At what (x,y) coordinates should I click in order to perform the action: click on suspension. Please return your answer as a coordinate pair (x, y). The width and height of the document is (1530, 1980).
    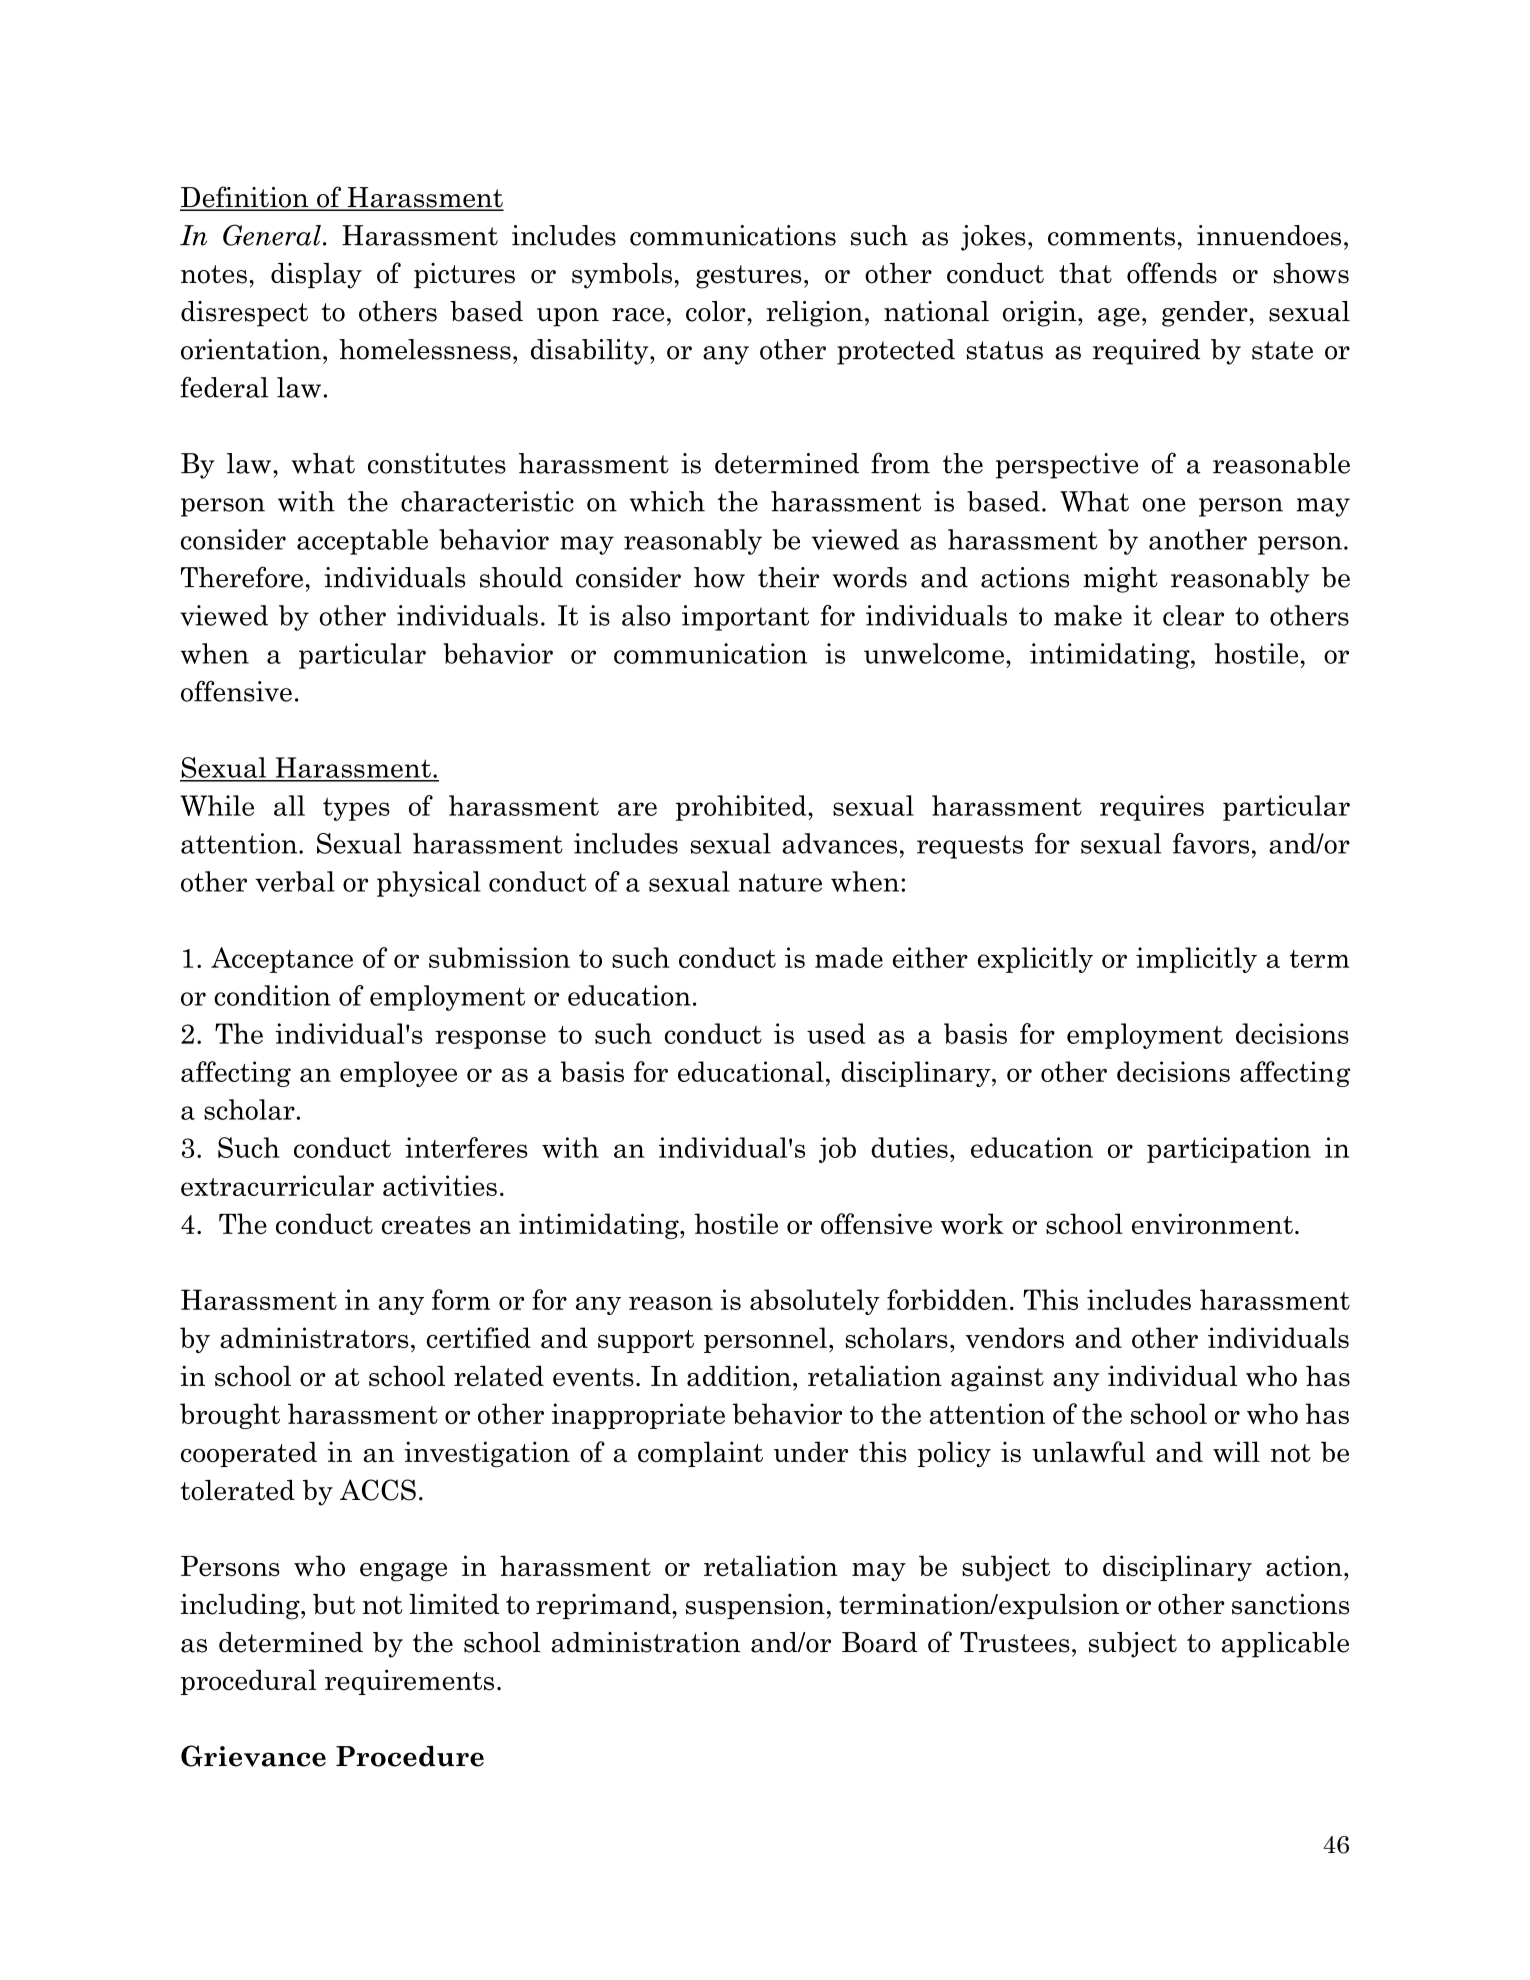
    Looking at the image, I should click on (755, 1606).
